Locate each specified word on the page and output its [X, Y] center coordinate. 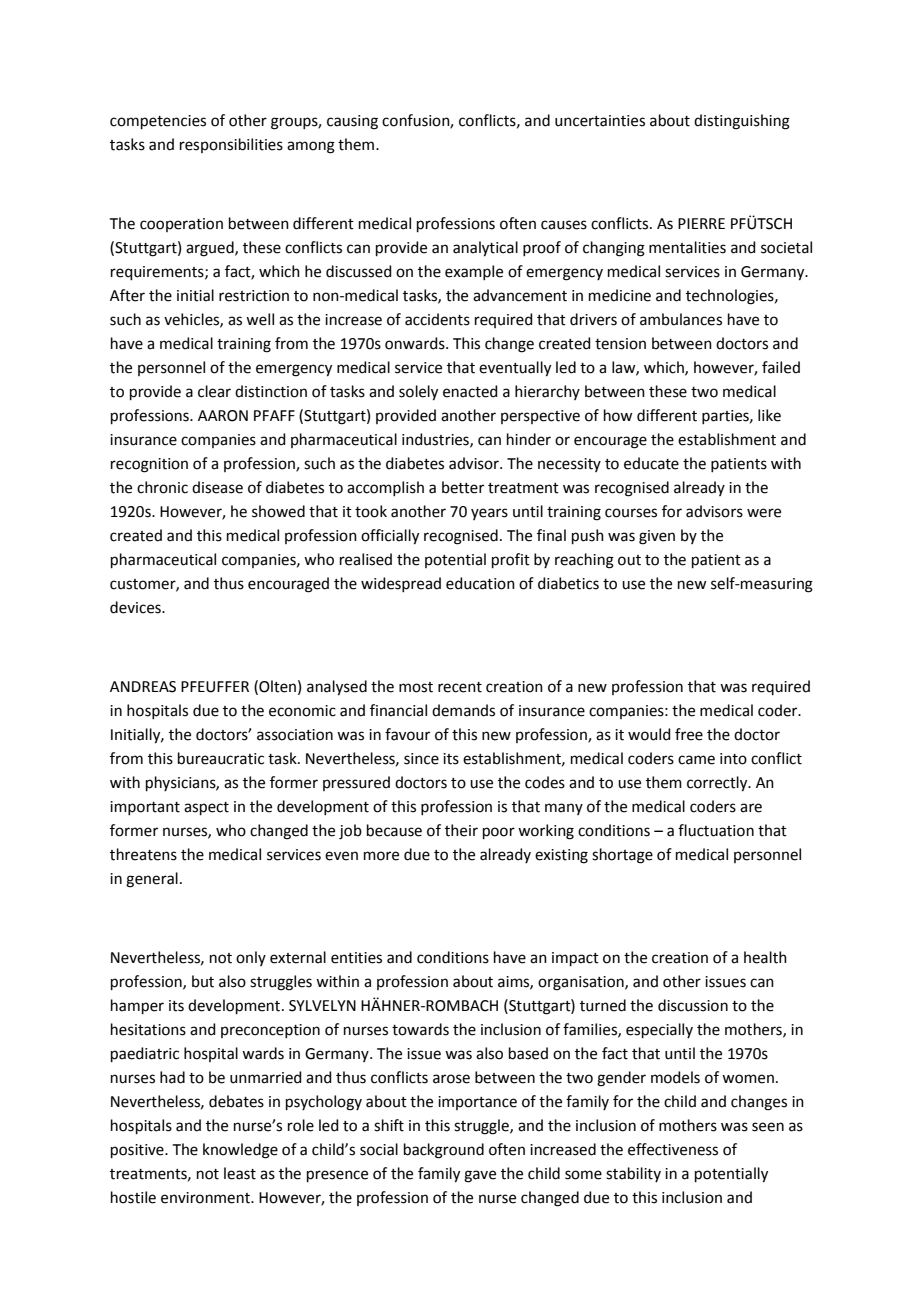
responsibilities [231, 145]
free [689, 734]
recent [460, 687]
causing [352, 122]
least [240, 1173]
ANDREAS [143, 687]
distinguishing [742, 122]
